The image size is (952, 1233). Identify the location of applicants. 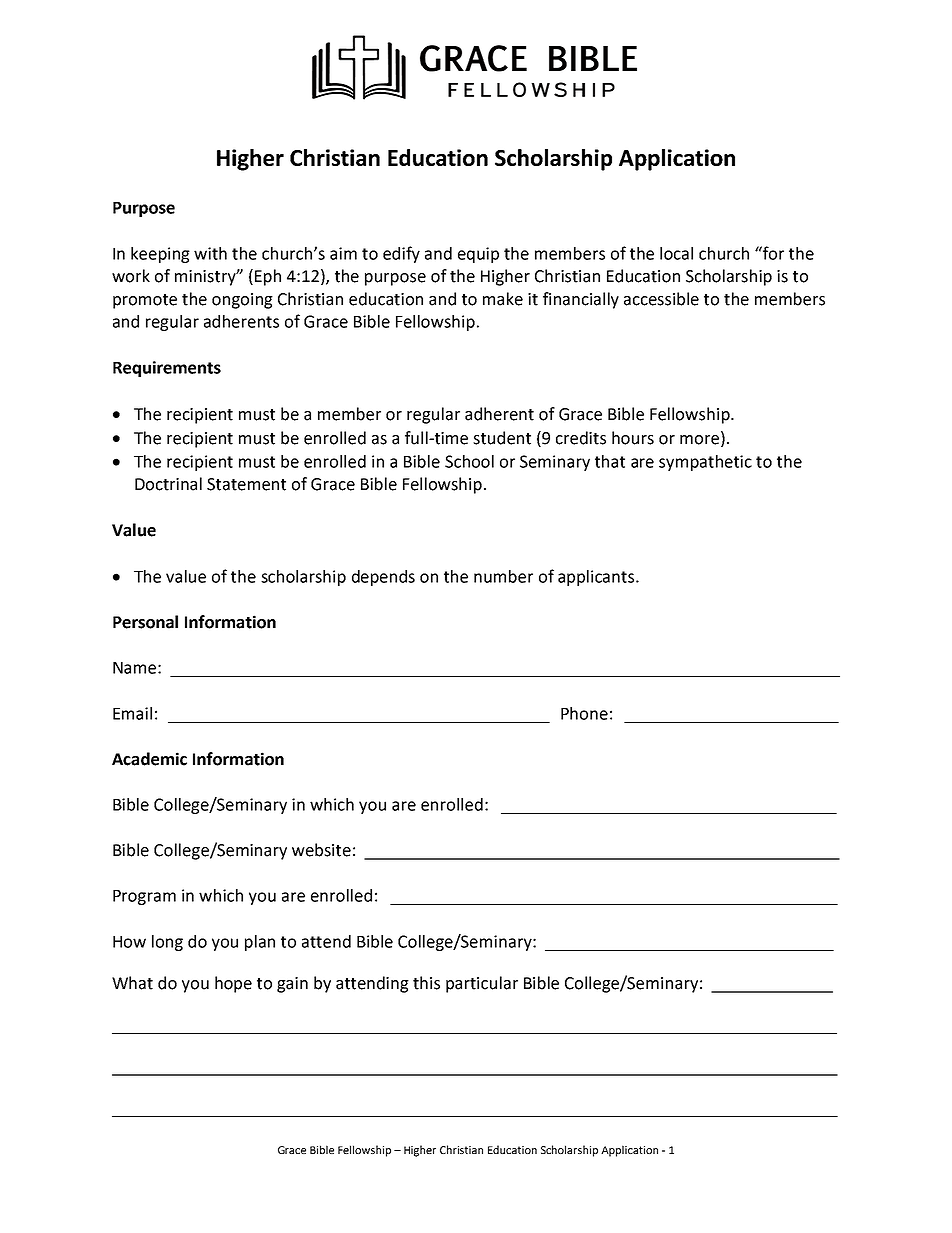
(597, 578).
